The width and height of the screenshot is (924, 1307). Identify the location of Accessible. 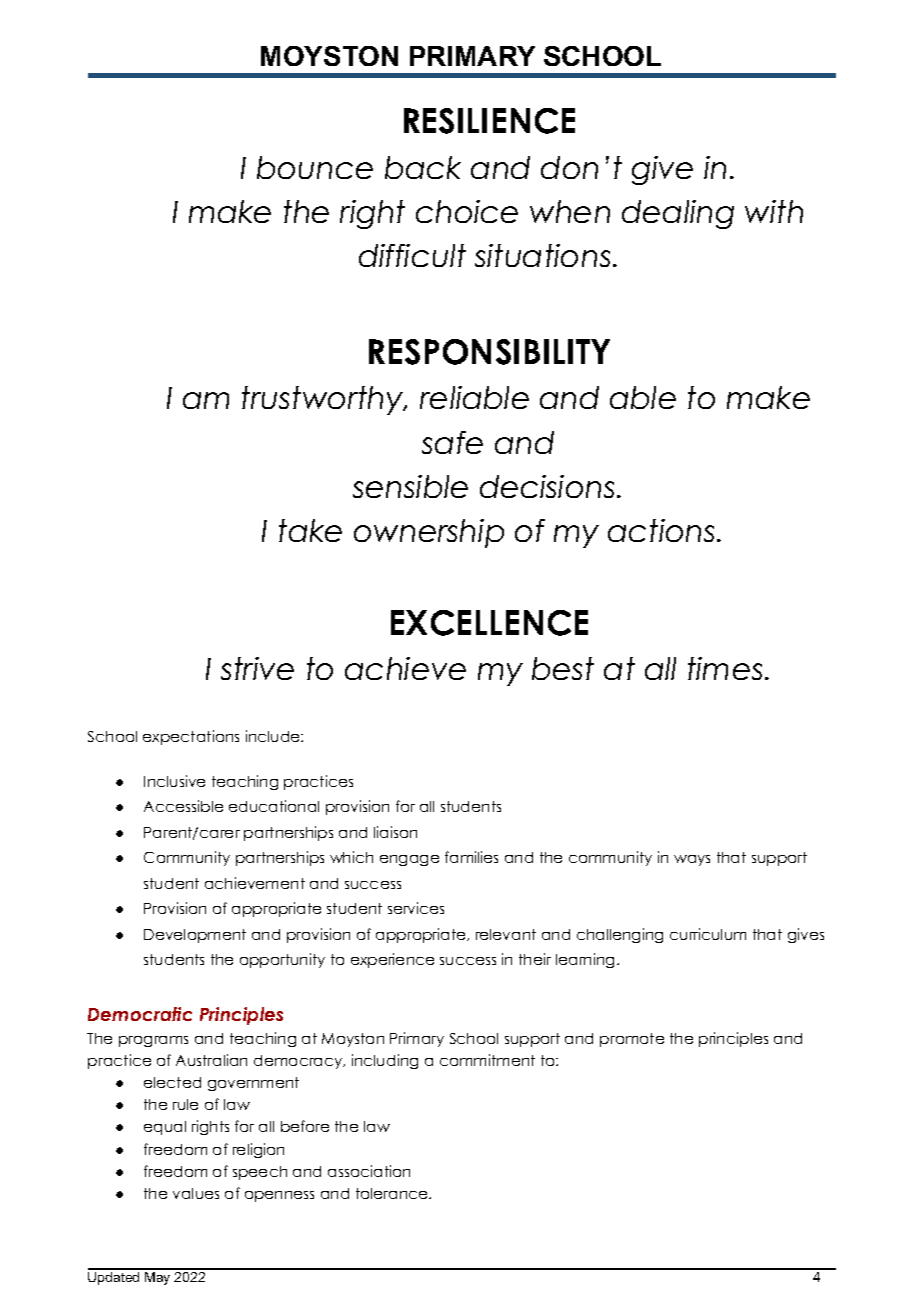
(183, 806).
